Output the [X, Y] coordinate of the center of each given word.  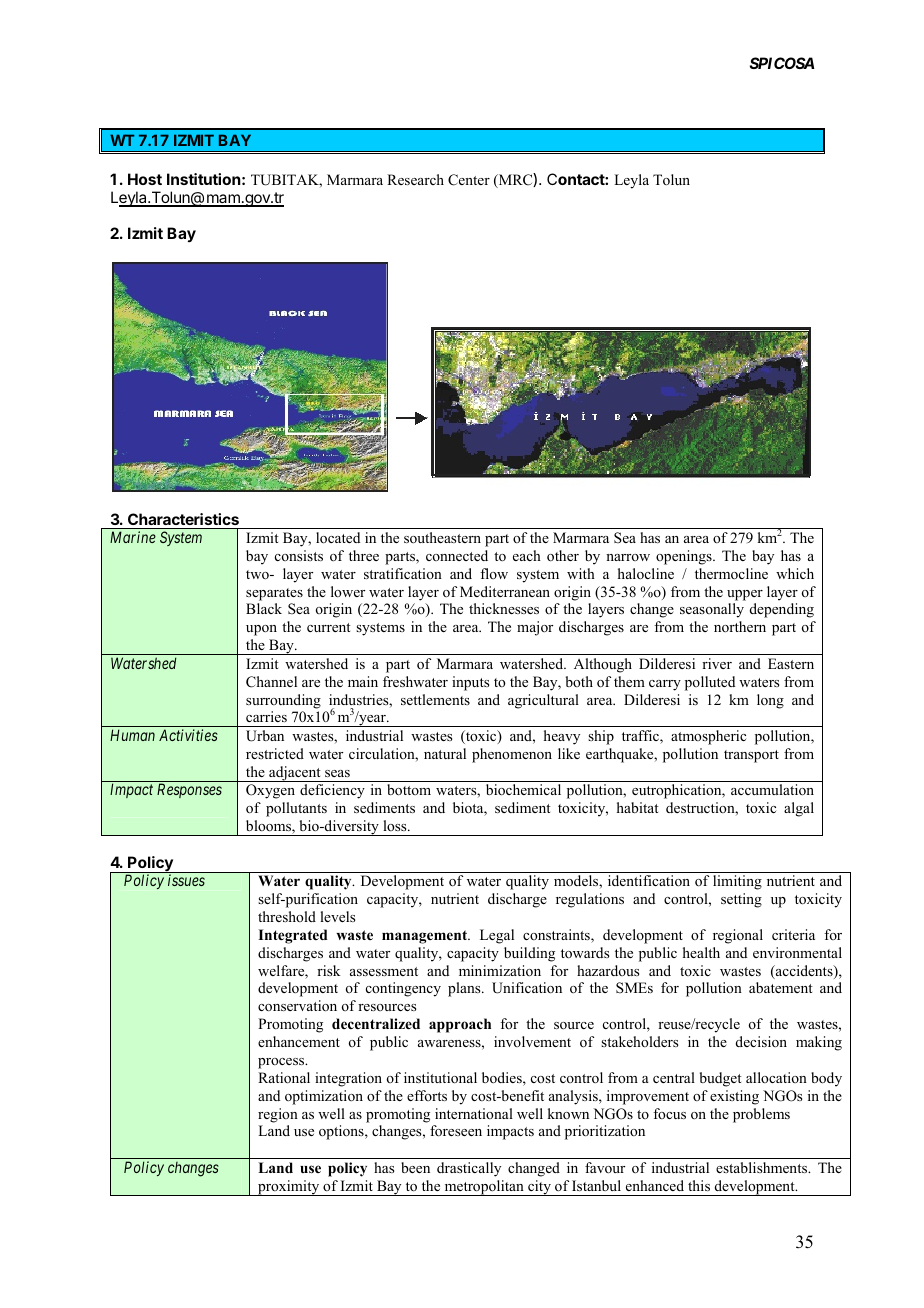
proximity [289, 1188]
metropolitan [484, 1188]
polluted [710, 683]
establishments [763, 1167]
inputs [470, 683]
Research [415, 179]
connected [457, 555]
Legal [497, 936]
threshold [287, 916]
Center [469, 180]
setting [741, 900]
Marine [133, 537]
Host [145, 179]
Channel [271, 682]
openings [685, 557]
